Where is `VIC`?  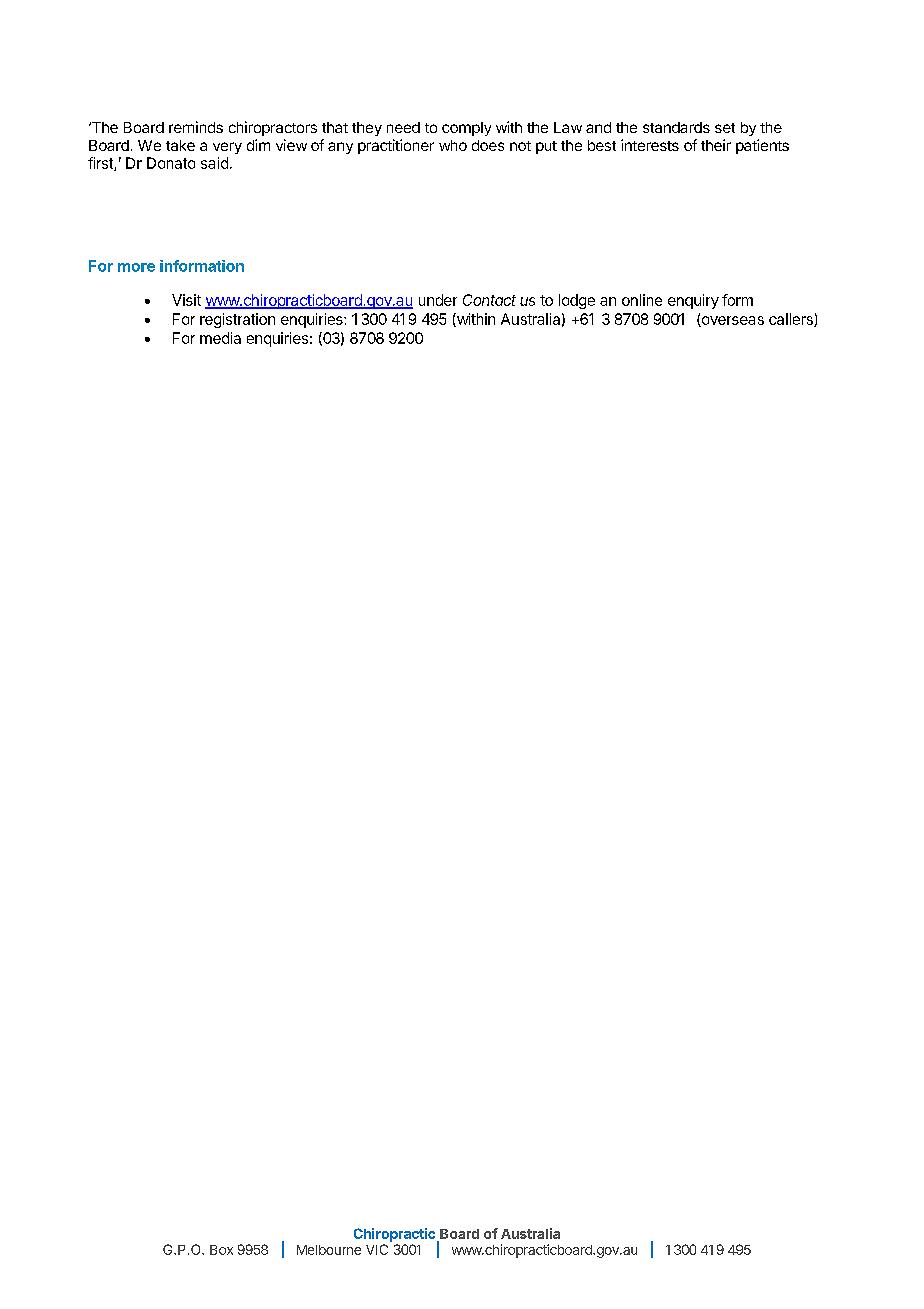 VIC is located at coordinates (377, 1249).
